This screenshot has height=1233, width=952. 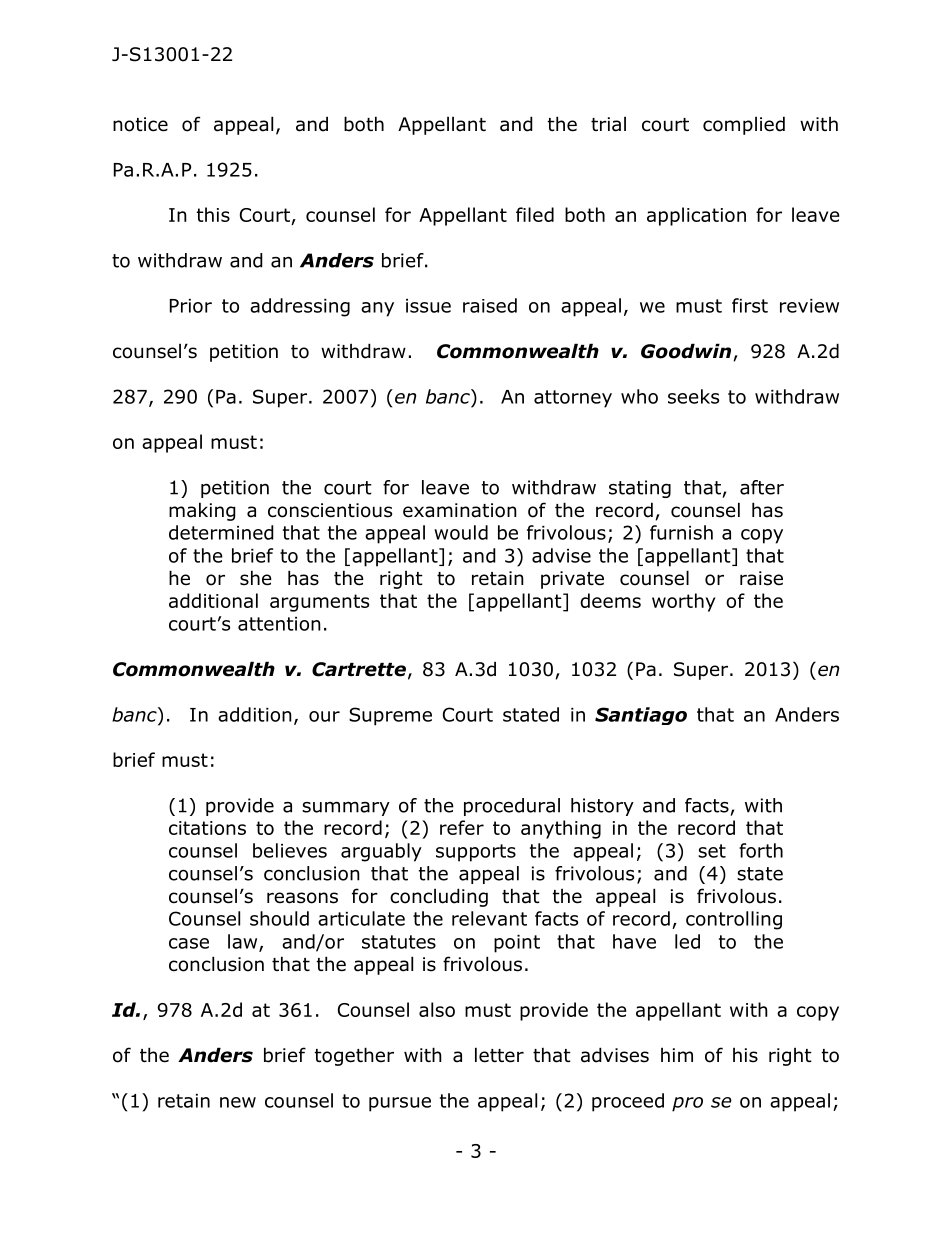 What do you see at coordinates (572, 580) in the screenshot?
I see `private` at bounding box center [572, 580].
